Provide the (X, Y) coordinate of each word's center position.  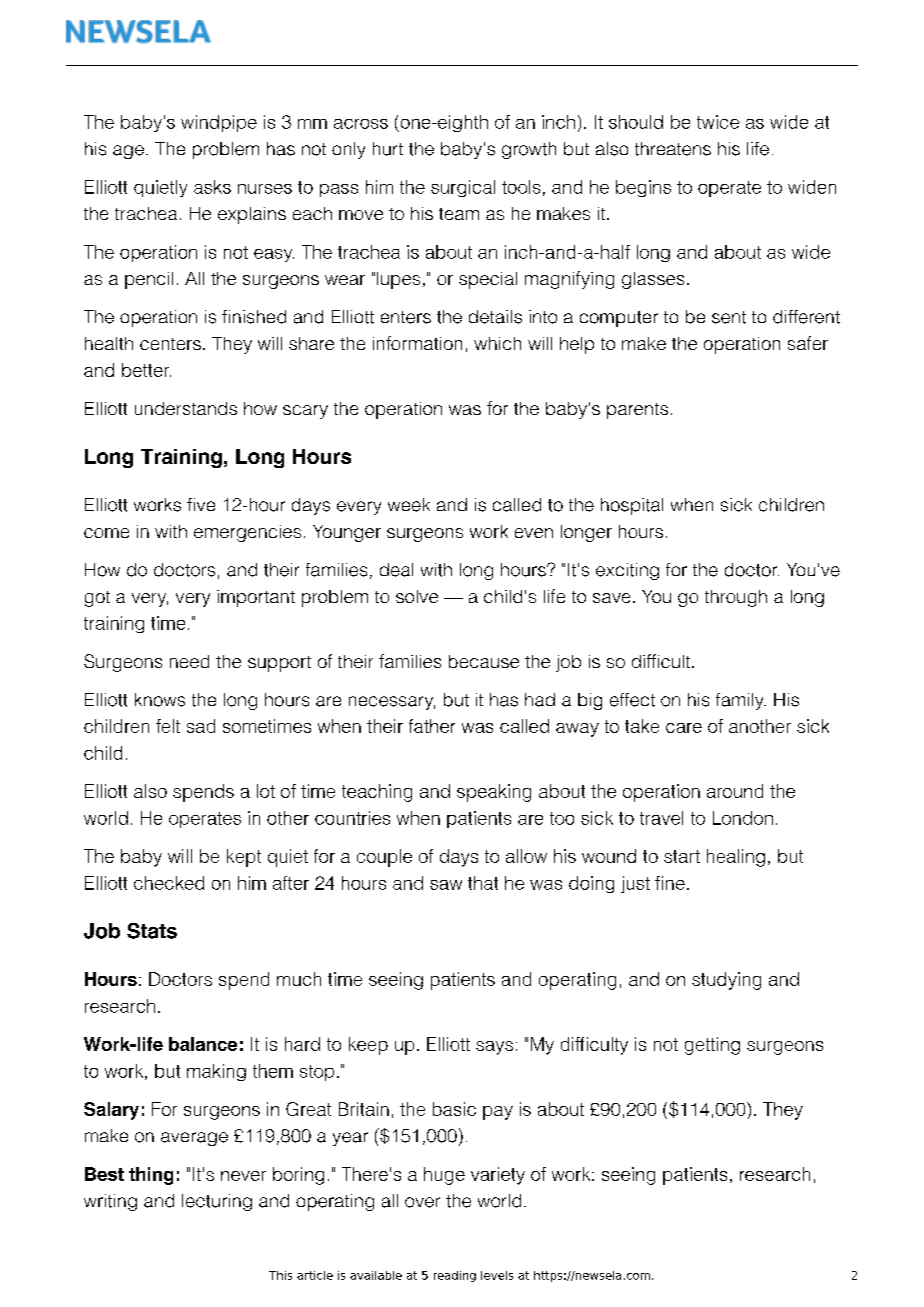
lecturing (217, 1202)
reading (455, 1276)
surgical (463, 188)
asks (212, 187)
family (741, 701)
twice (718, 122)
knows (160, 700)
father (432, 726)
